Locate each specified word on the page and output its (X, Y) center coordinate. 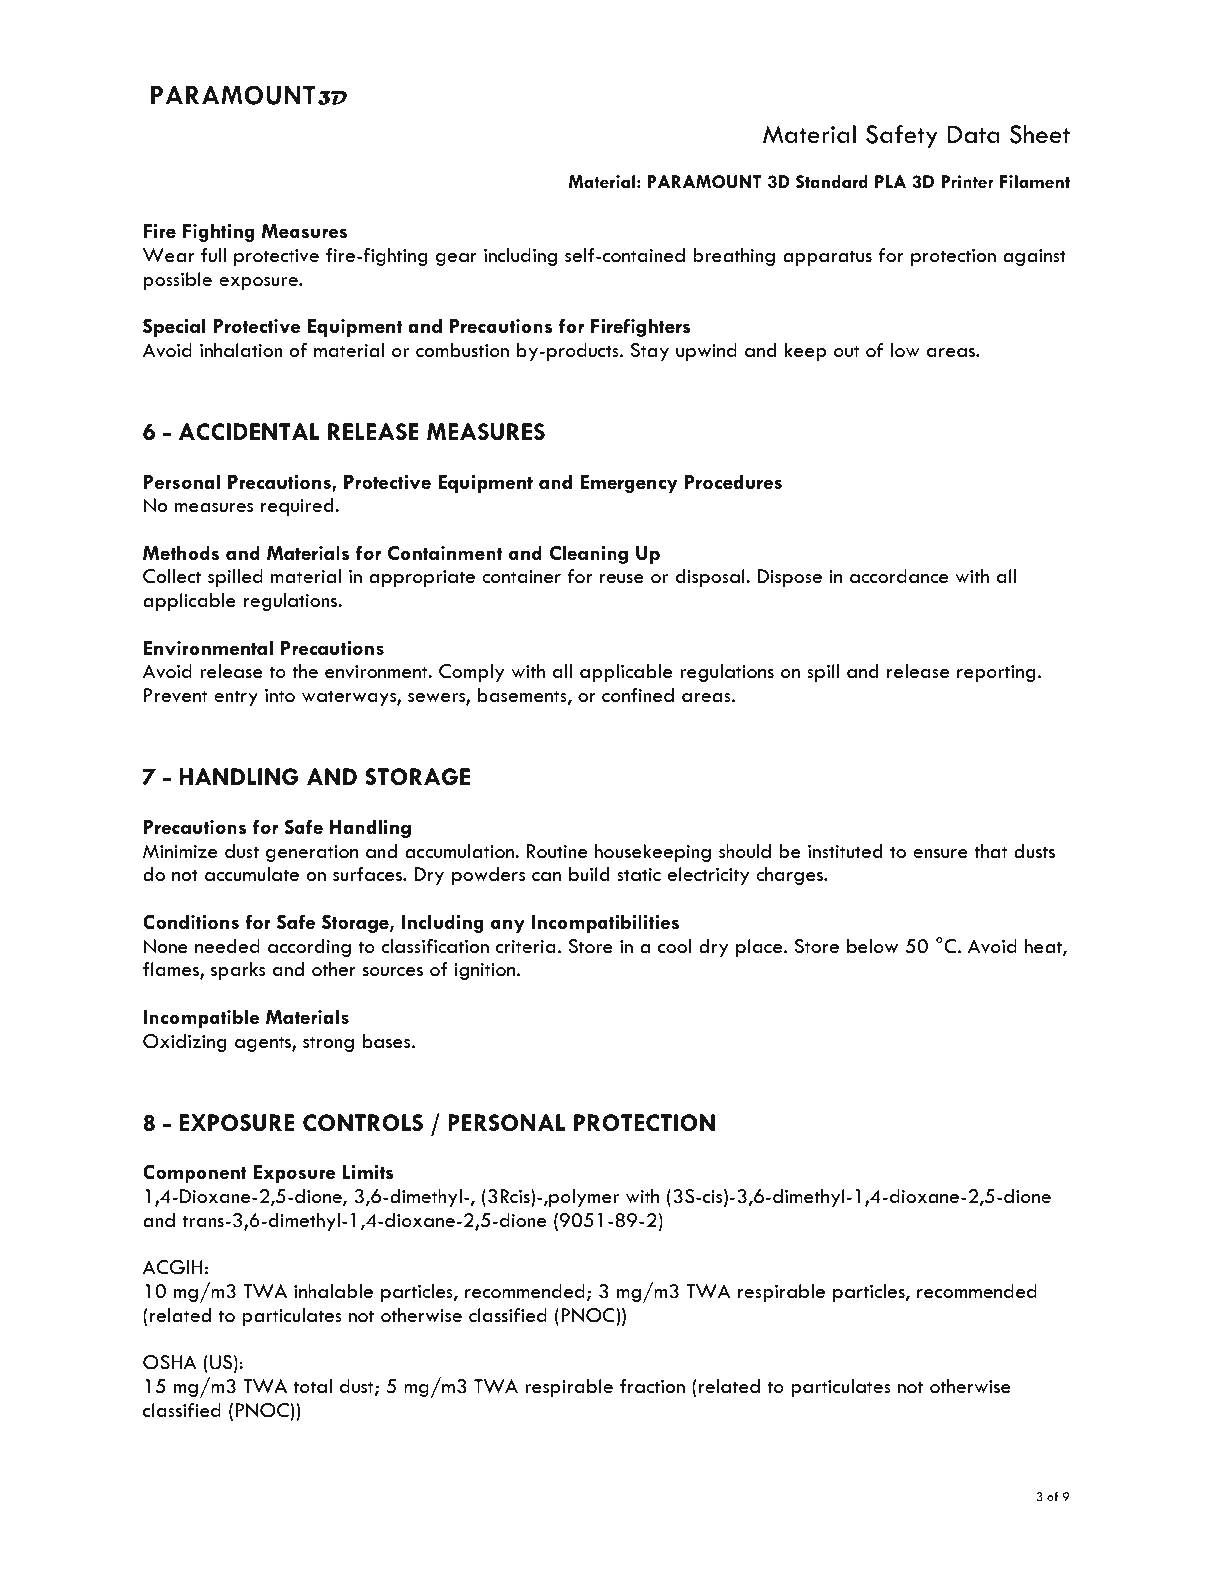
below (872, 946)
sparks (238, 971)
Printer (968, 181)
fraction (652, 1386)
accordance (899, 576)
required (298, 507)
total (313, 1386)
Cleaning (588, 554)
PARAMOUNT (704, 181)
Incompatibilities (605, 923)
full (213, 255)
